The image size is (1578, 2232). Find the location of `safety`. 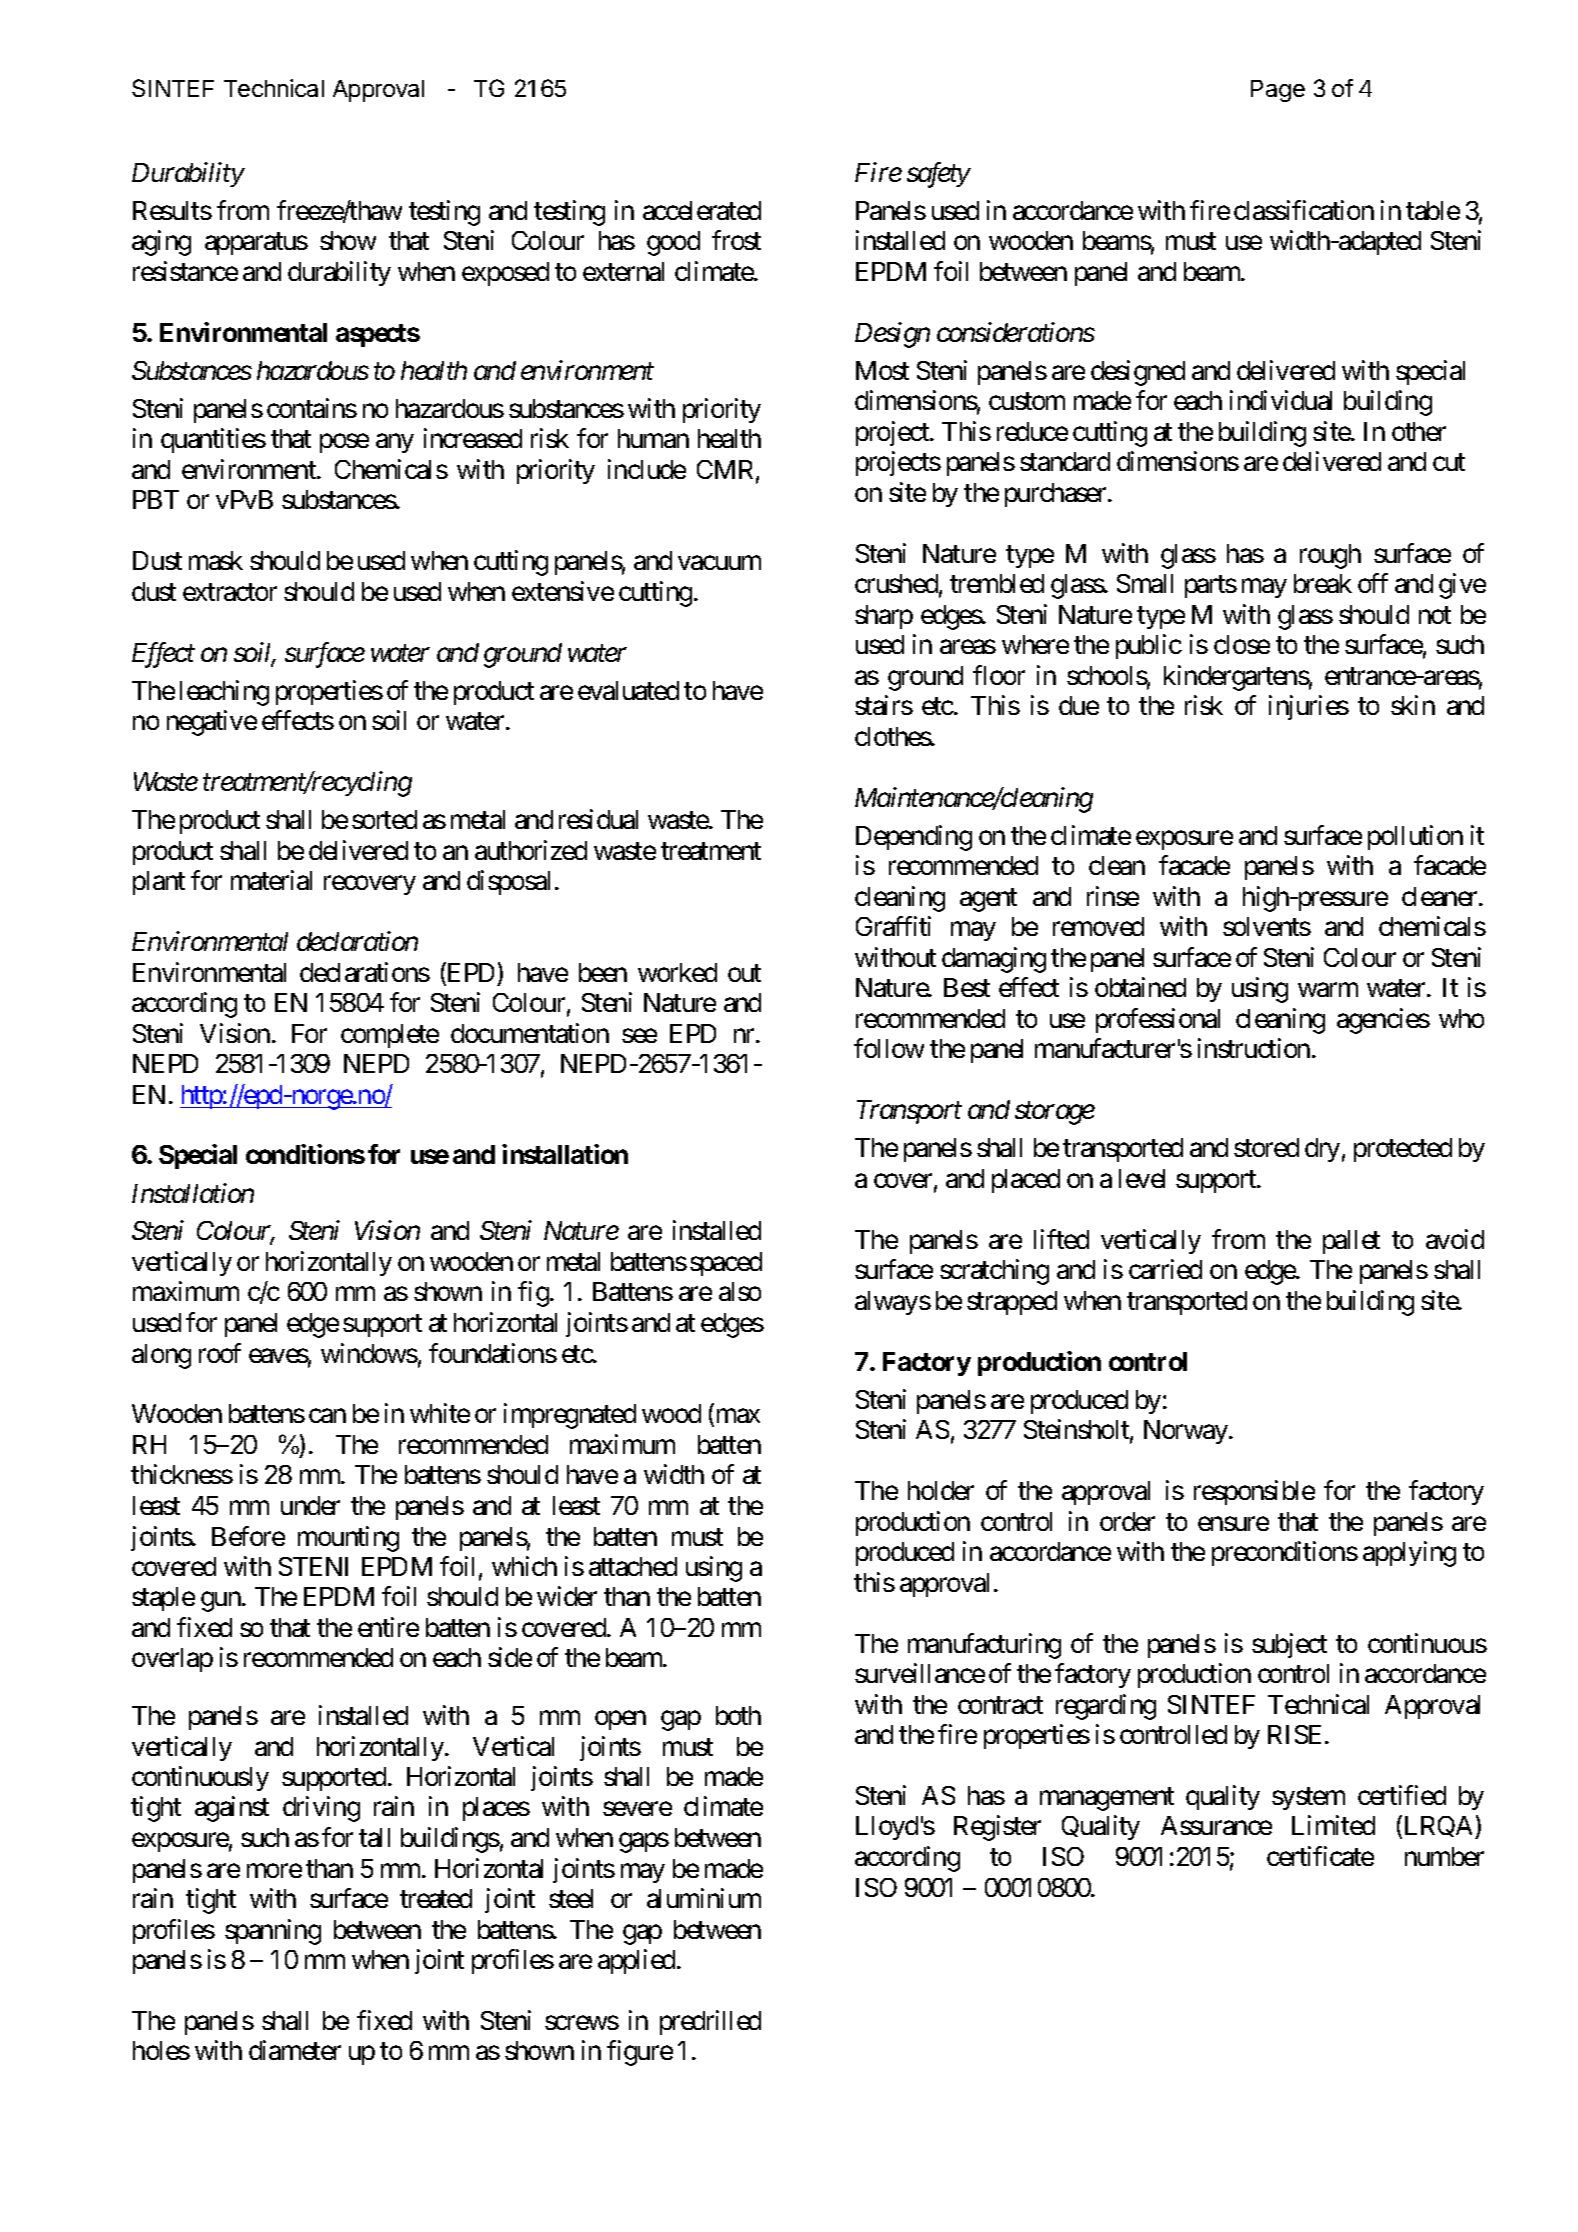

safety is located at coordinates (939, 175).
